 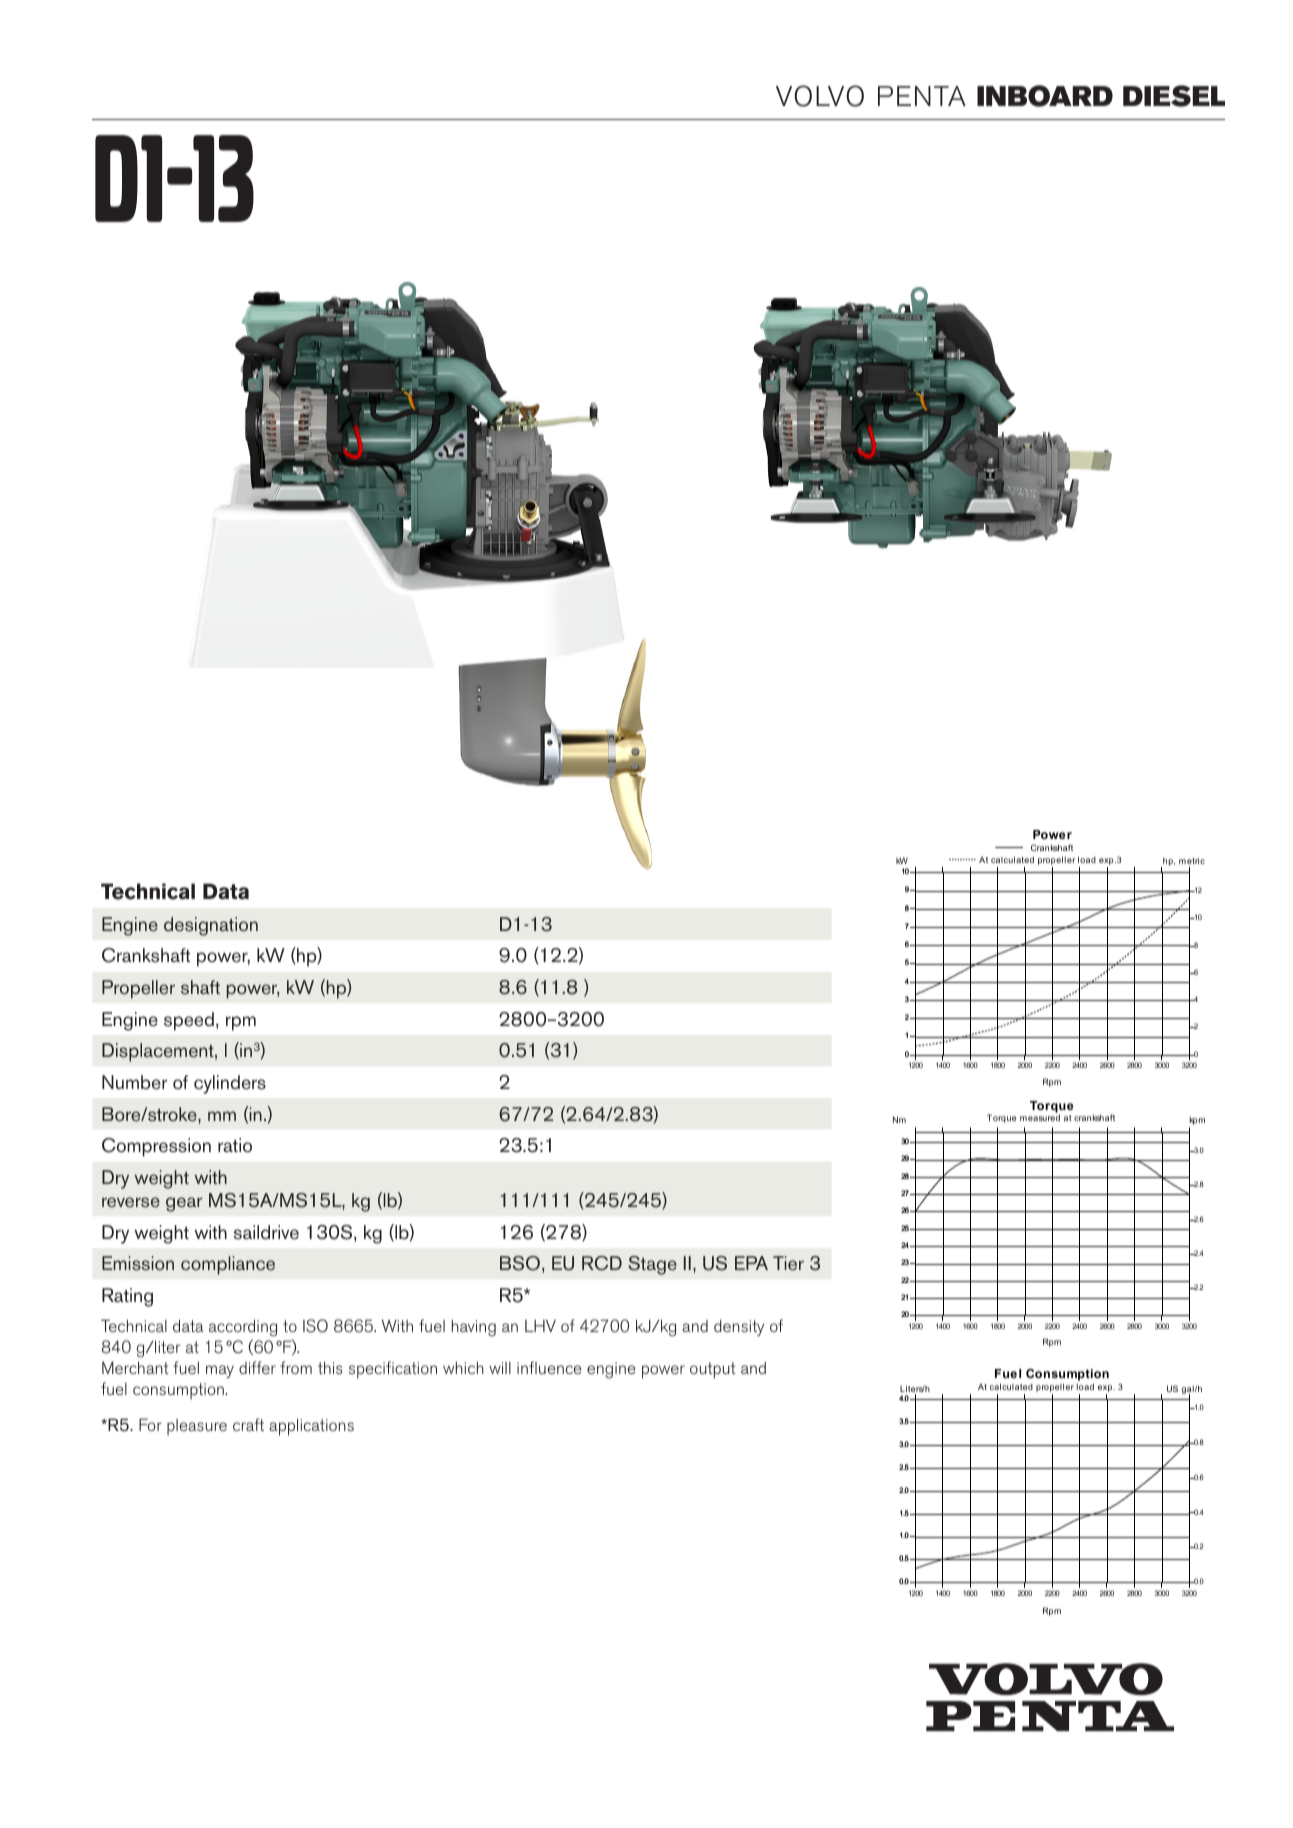 What do you see at coordinates (751, 1263) in the page?
I see `EPA` at bounding box center [751, 1263].
